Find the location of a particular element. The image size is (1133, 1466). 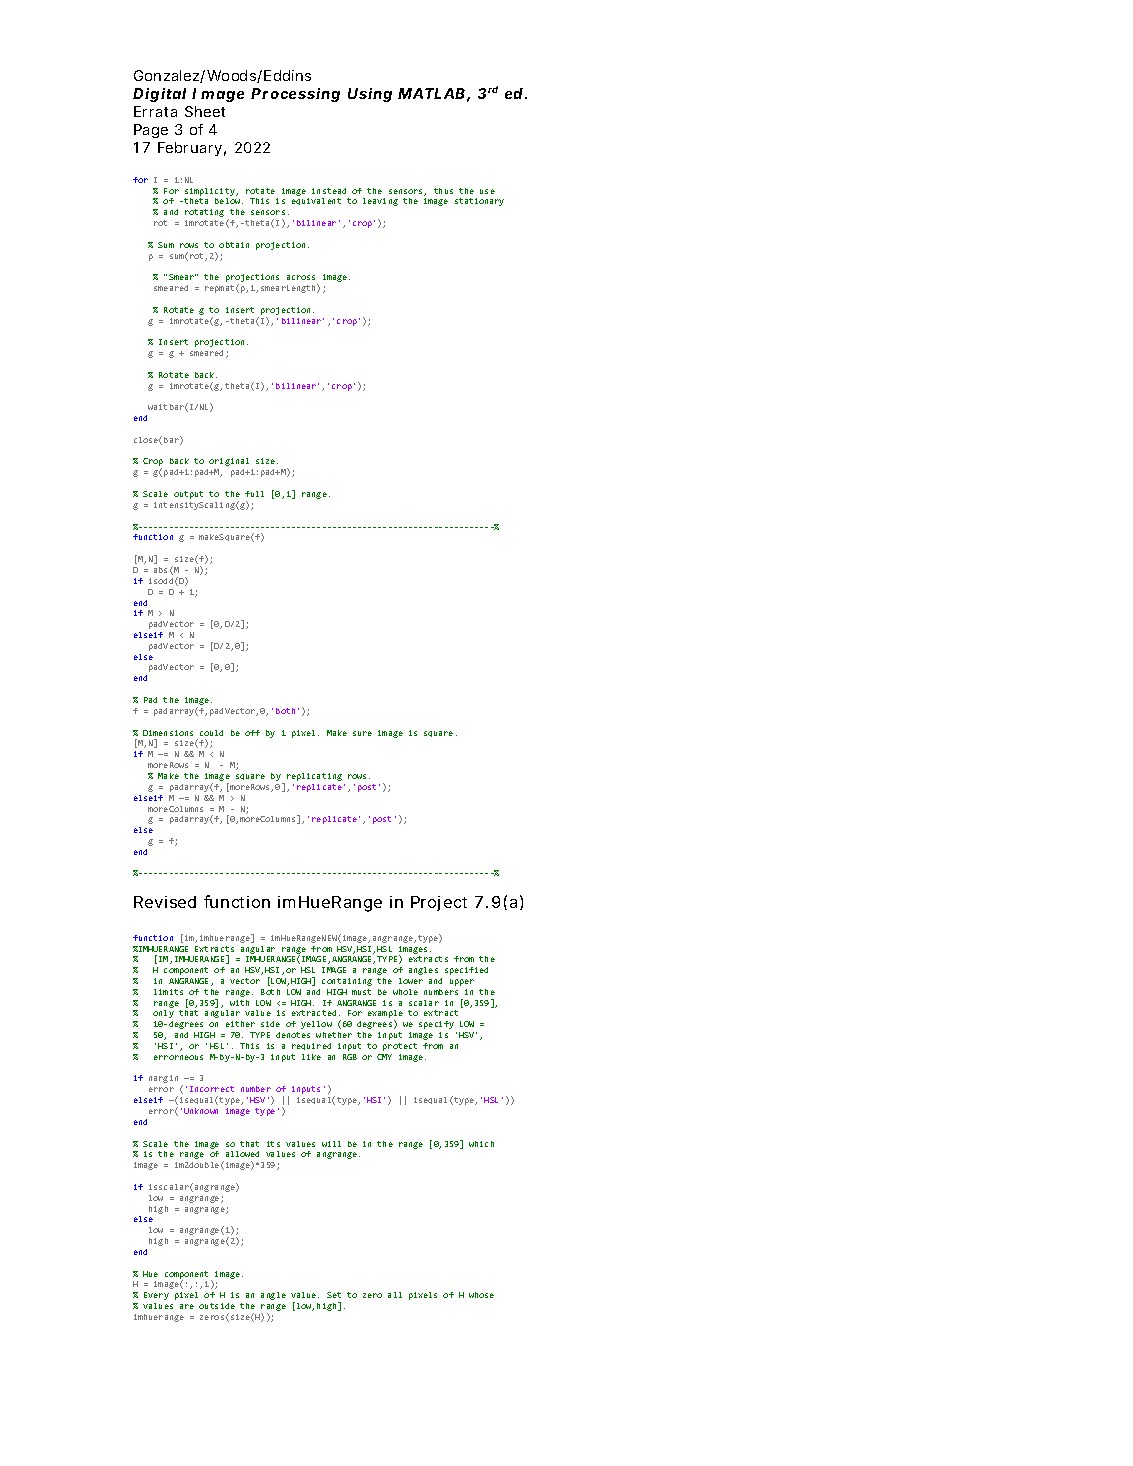

Sheet is located at coordinates (205, 111).
